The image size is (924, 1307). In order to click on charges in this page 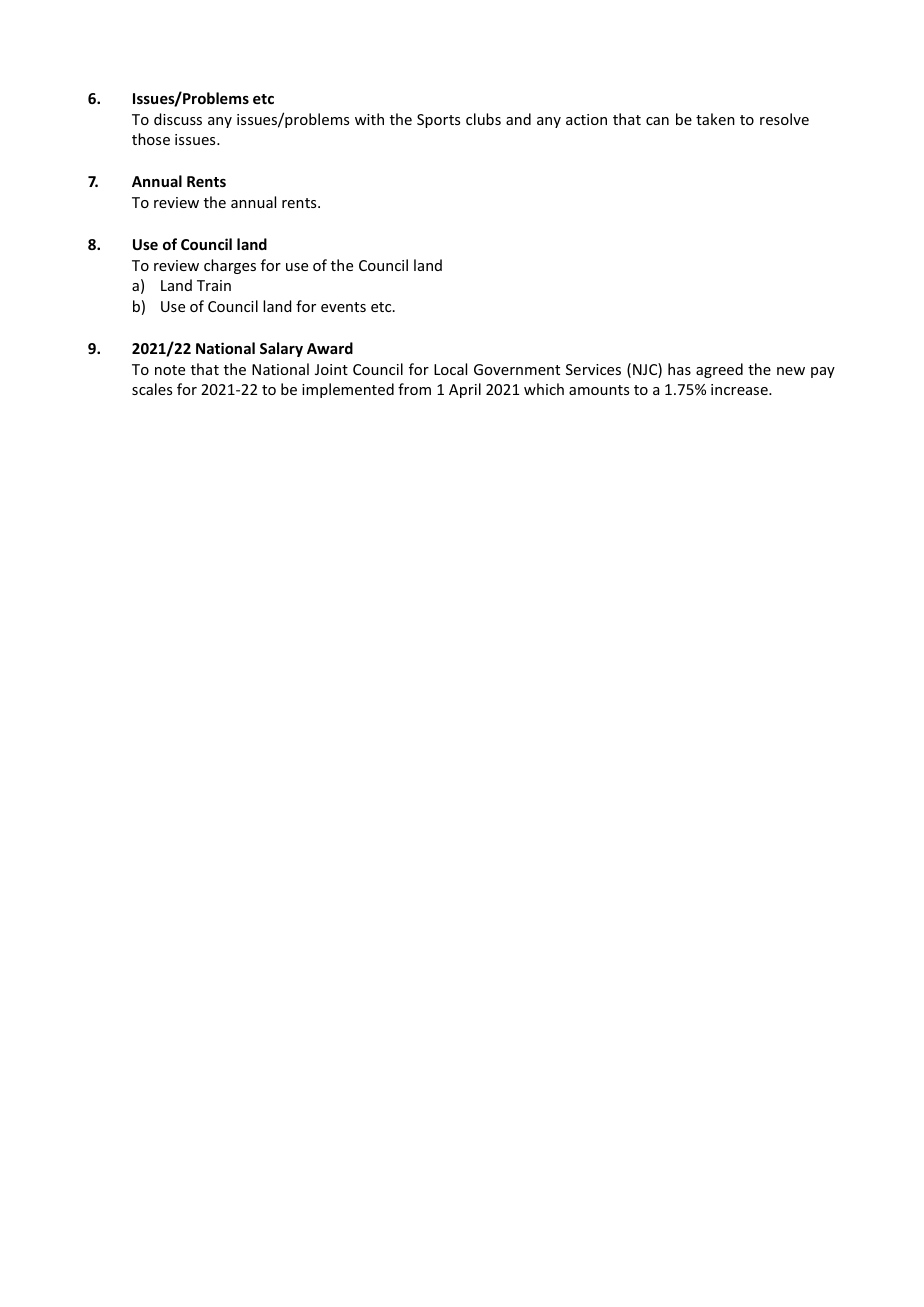, I will do `click(230, 266)`.
